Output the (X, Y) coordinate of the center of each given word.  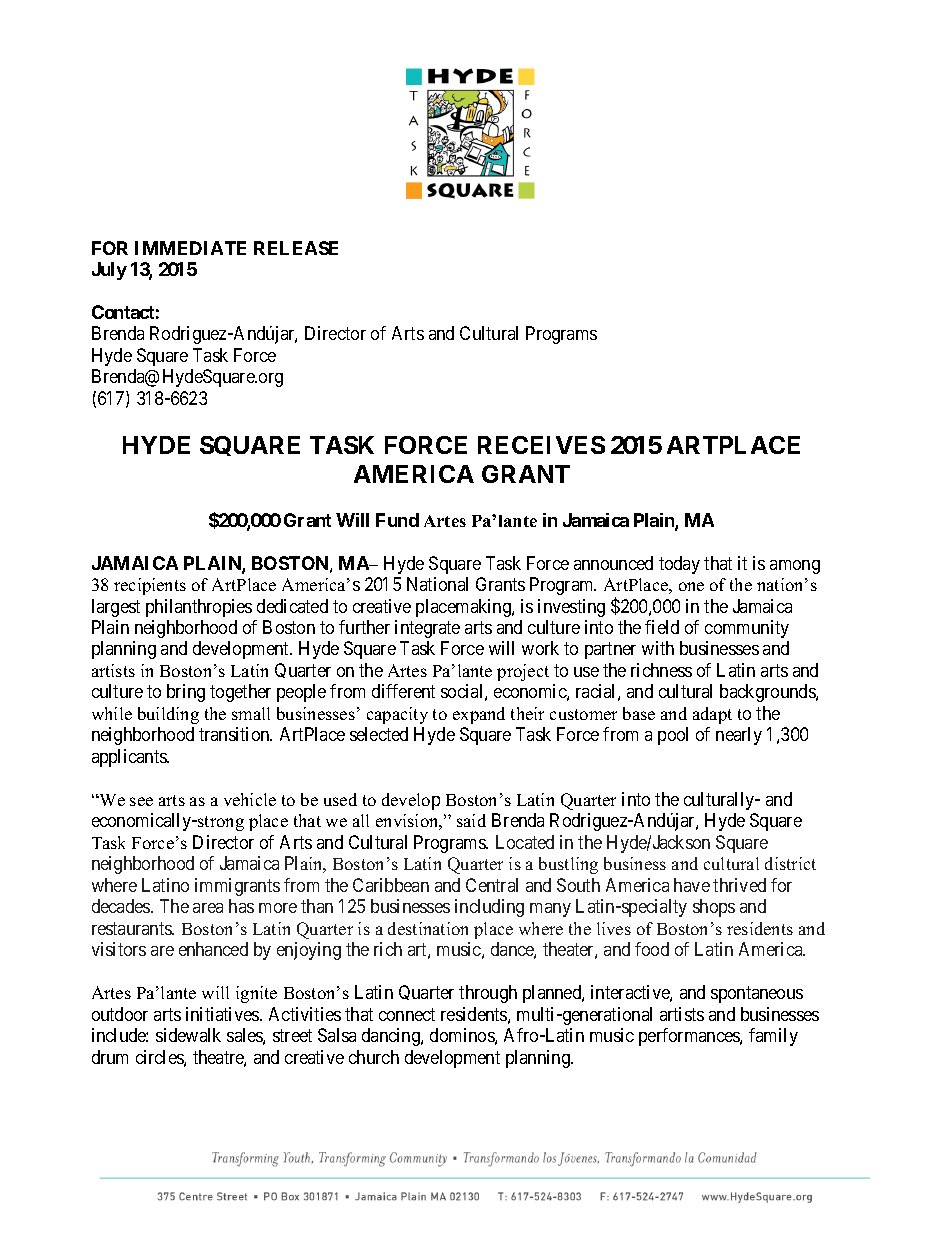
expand (479, 715)
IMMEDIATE (190, 248)
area (208, 908)
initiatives (223, 1014)
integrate (427, 629)
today (679, 565)
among (795, 567)
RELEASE (296, 248)
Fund (397, 520)
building (168, 715)
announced (613, 563)
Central (492, 885)
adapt (712, 715)
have (692, 885)
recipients (150, 586)
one (691, 586)
